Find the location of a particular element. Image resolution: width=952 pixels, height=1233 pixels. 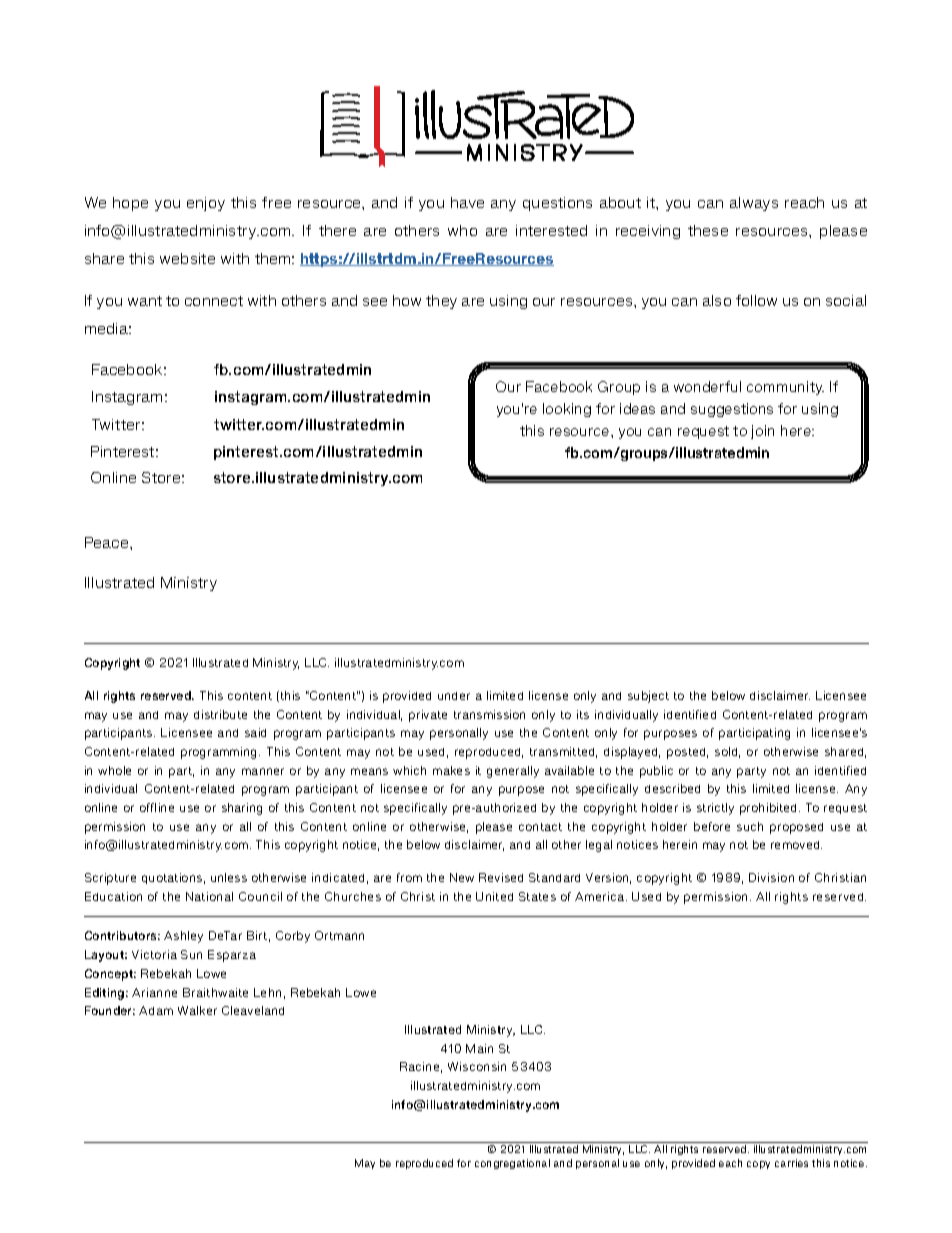

have is located at coordinates (467, 202).
